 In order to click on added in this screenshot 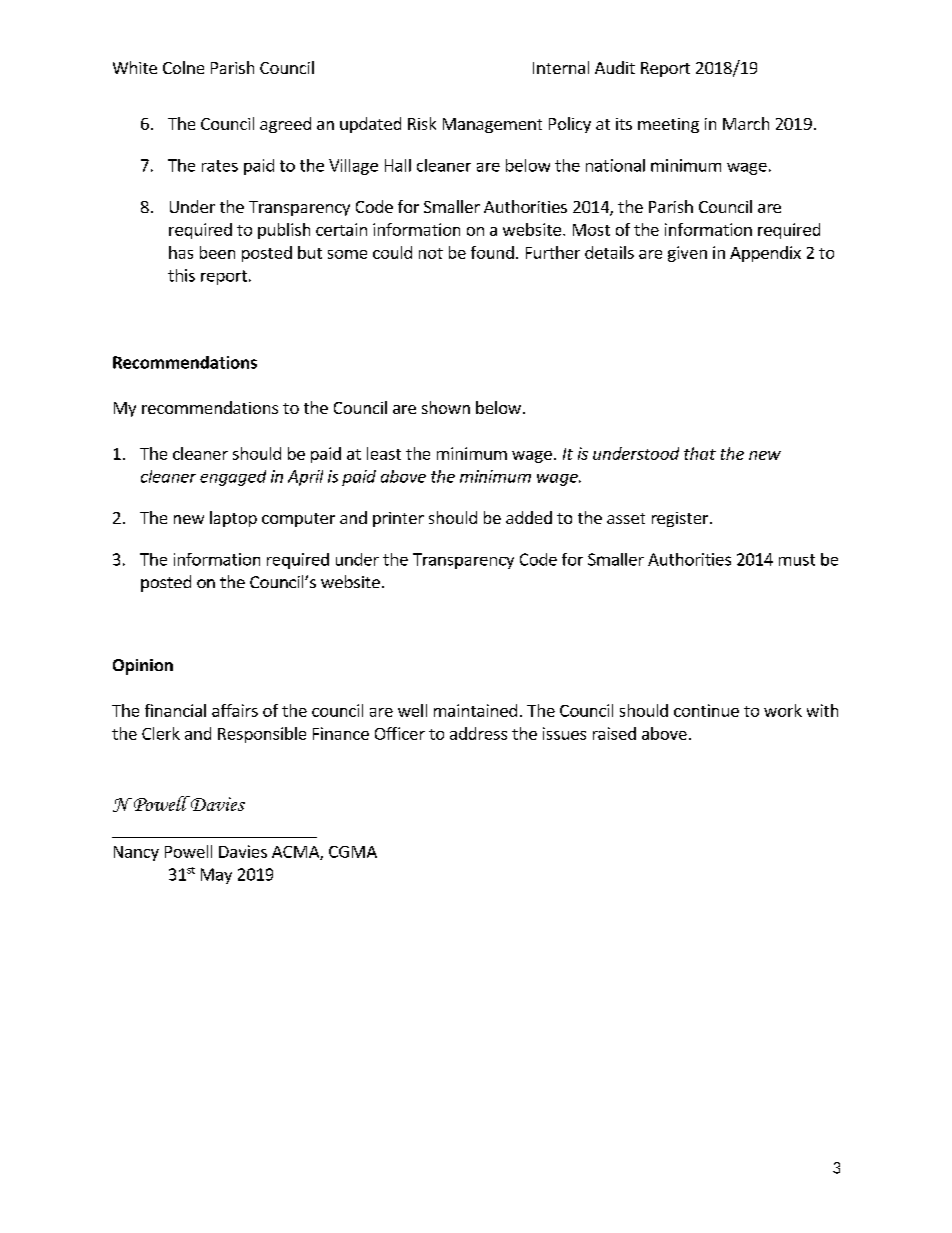, I will do `click(529, 517)`.
